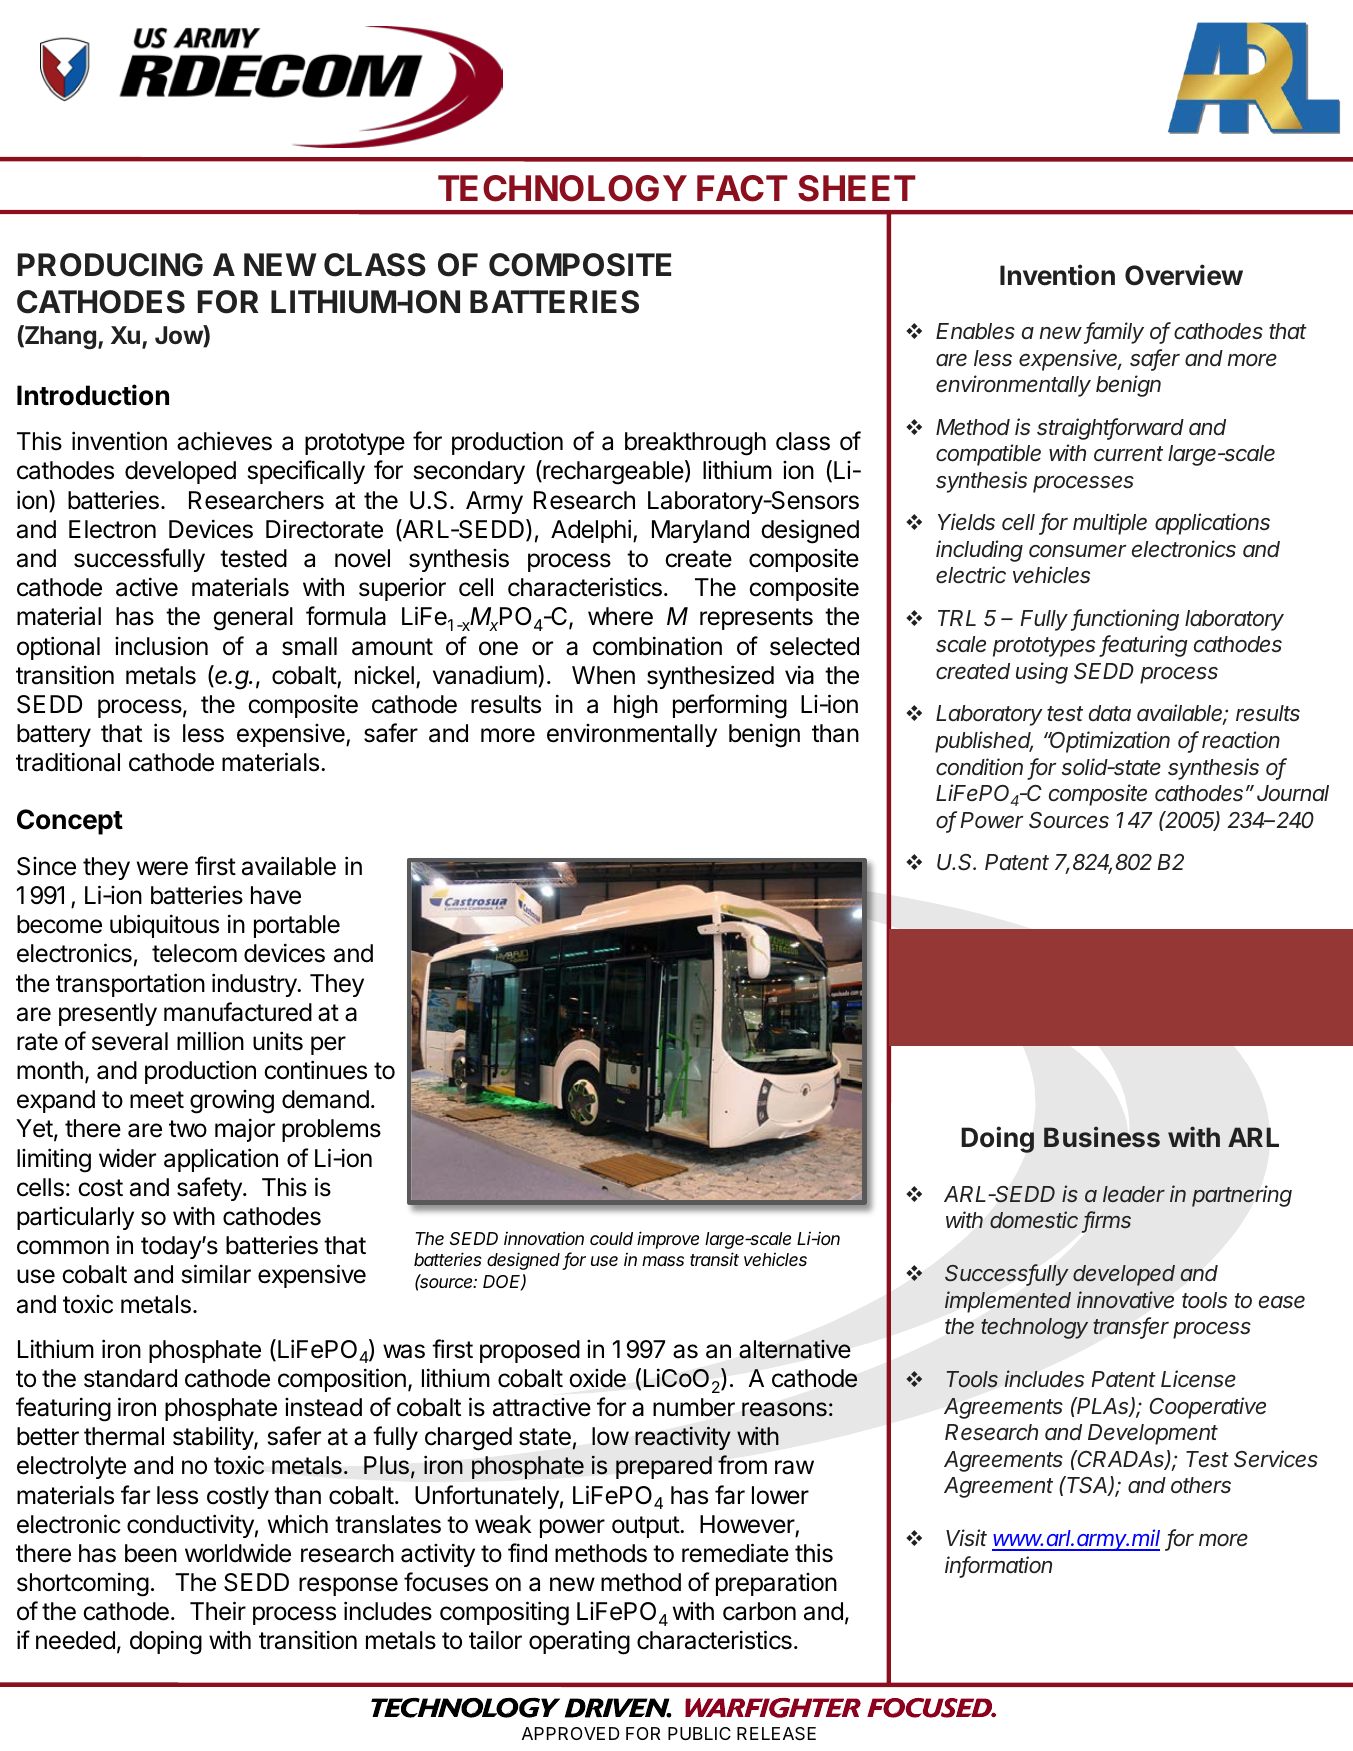  What do you see at coordinates (166, 1642) in the screenshot?
I see `doping` at bounding box center [166, 1642].
